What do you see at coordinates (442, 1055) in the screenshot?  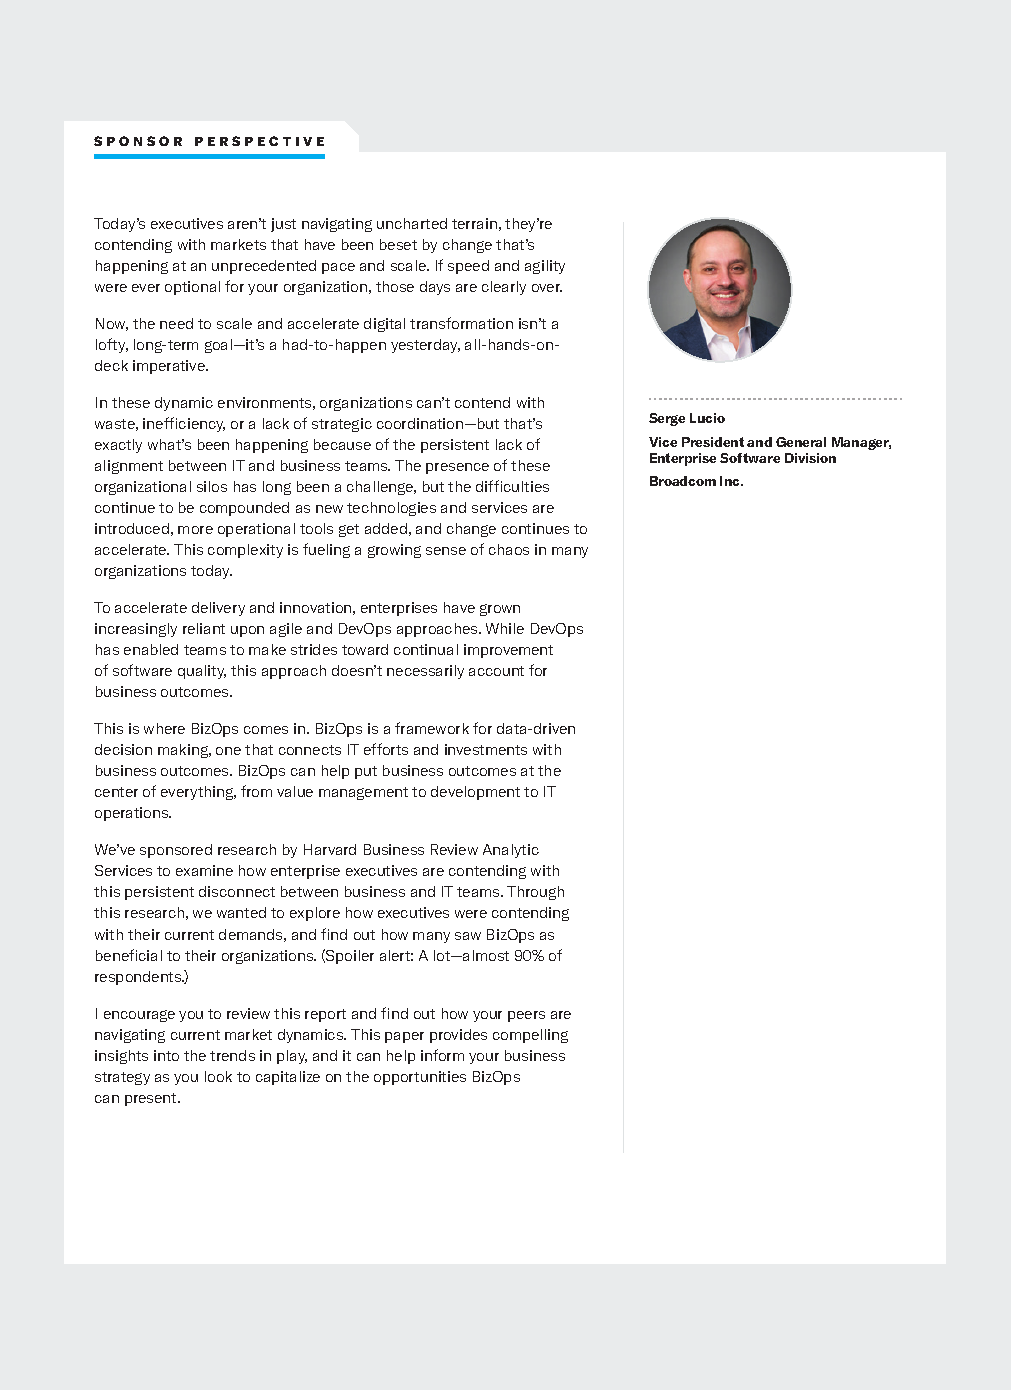 I see `inform` at bounding box center [442, 1055].
